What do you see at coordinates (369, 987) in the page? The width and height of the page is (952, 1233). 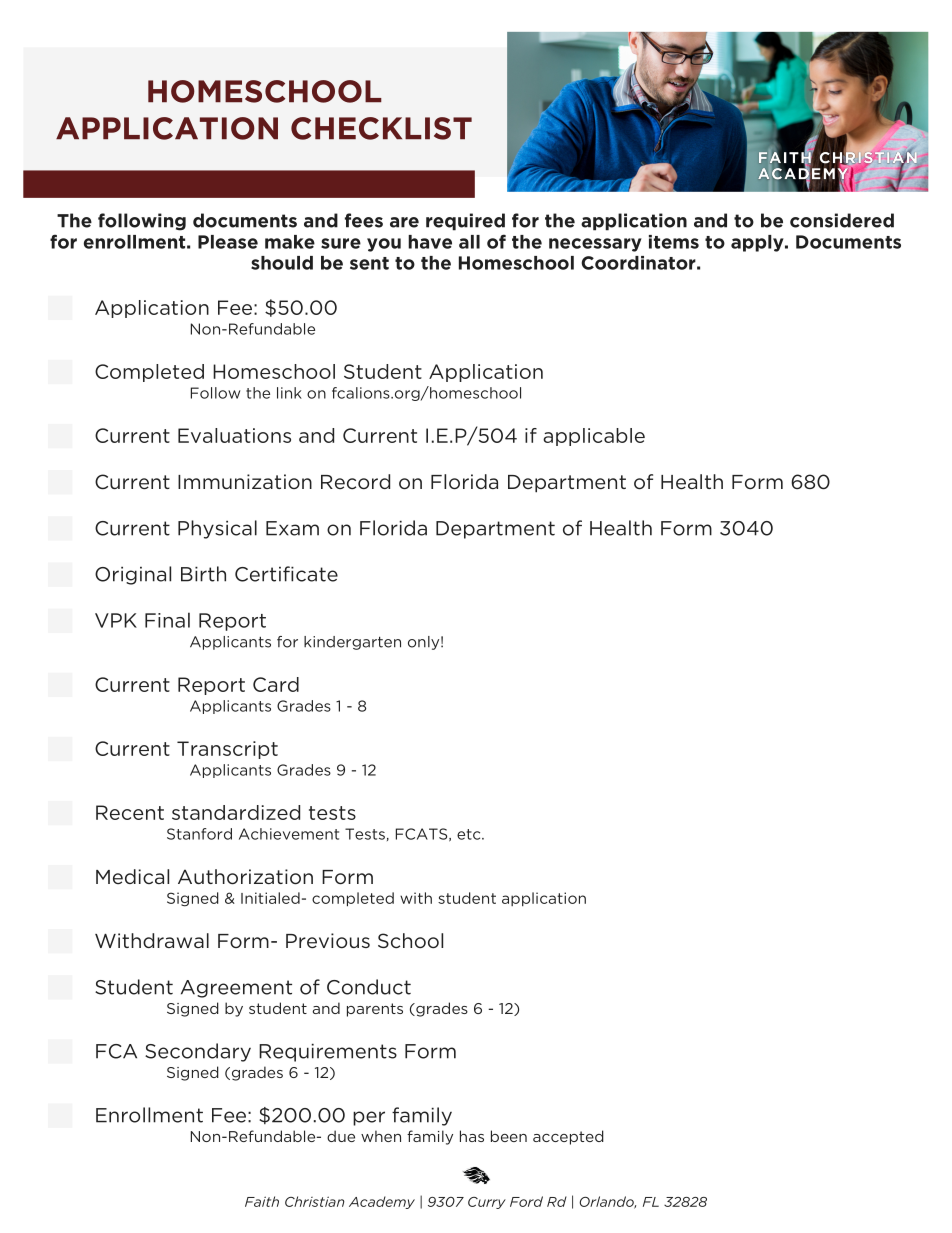 I see `Conduct` at bounding box center [369, 987].
